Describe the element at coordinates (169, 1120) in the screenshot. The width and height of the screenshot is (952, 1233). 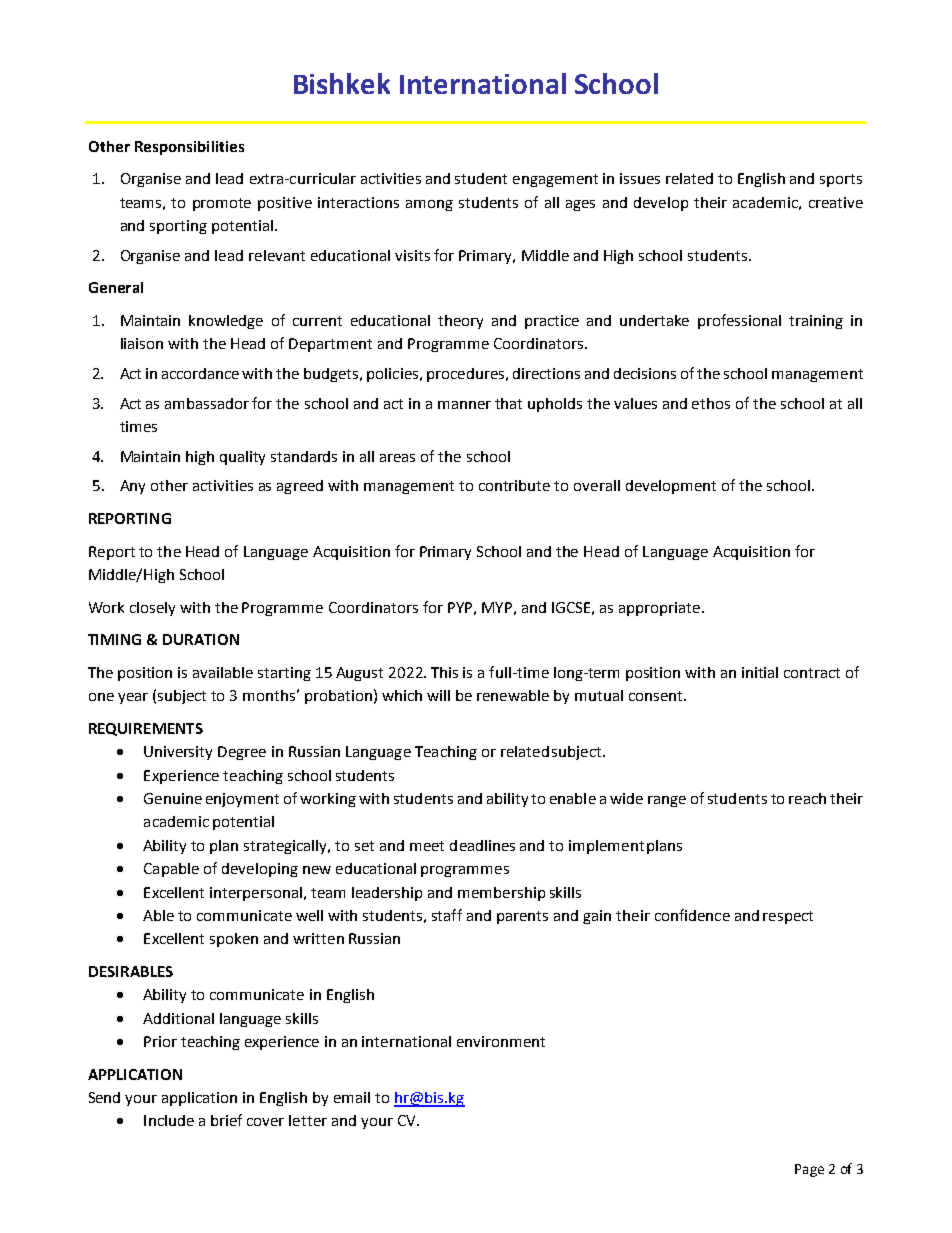
I see `Include` at that location.
